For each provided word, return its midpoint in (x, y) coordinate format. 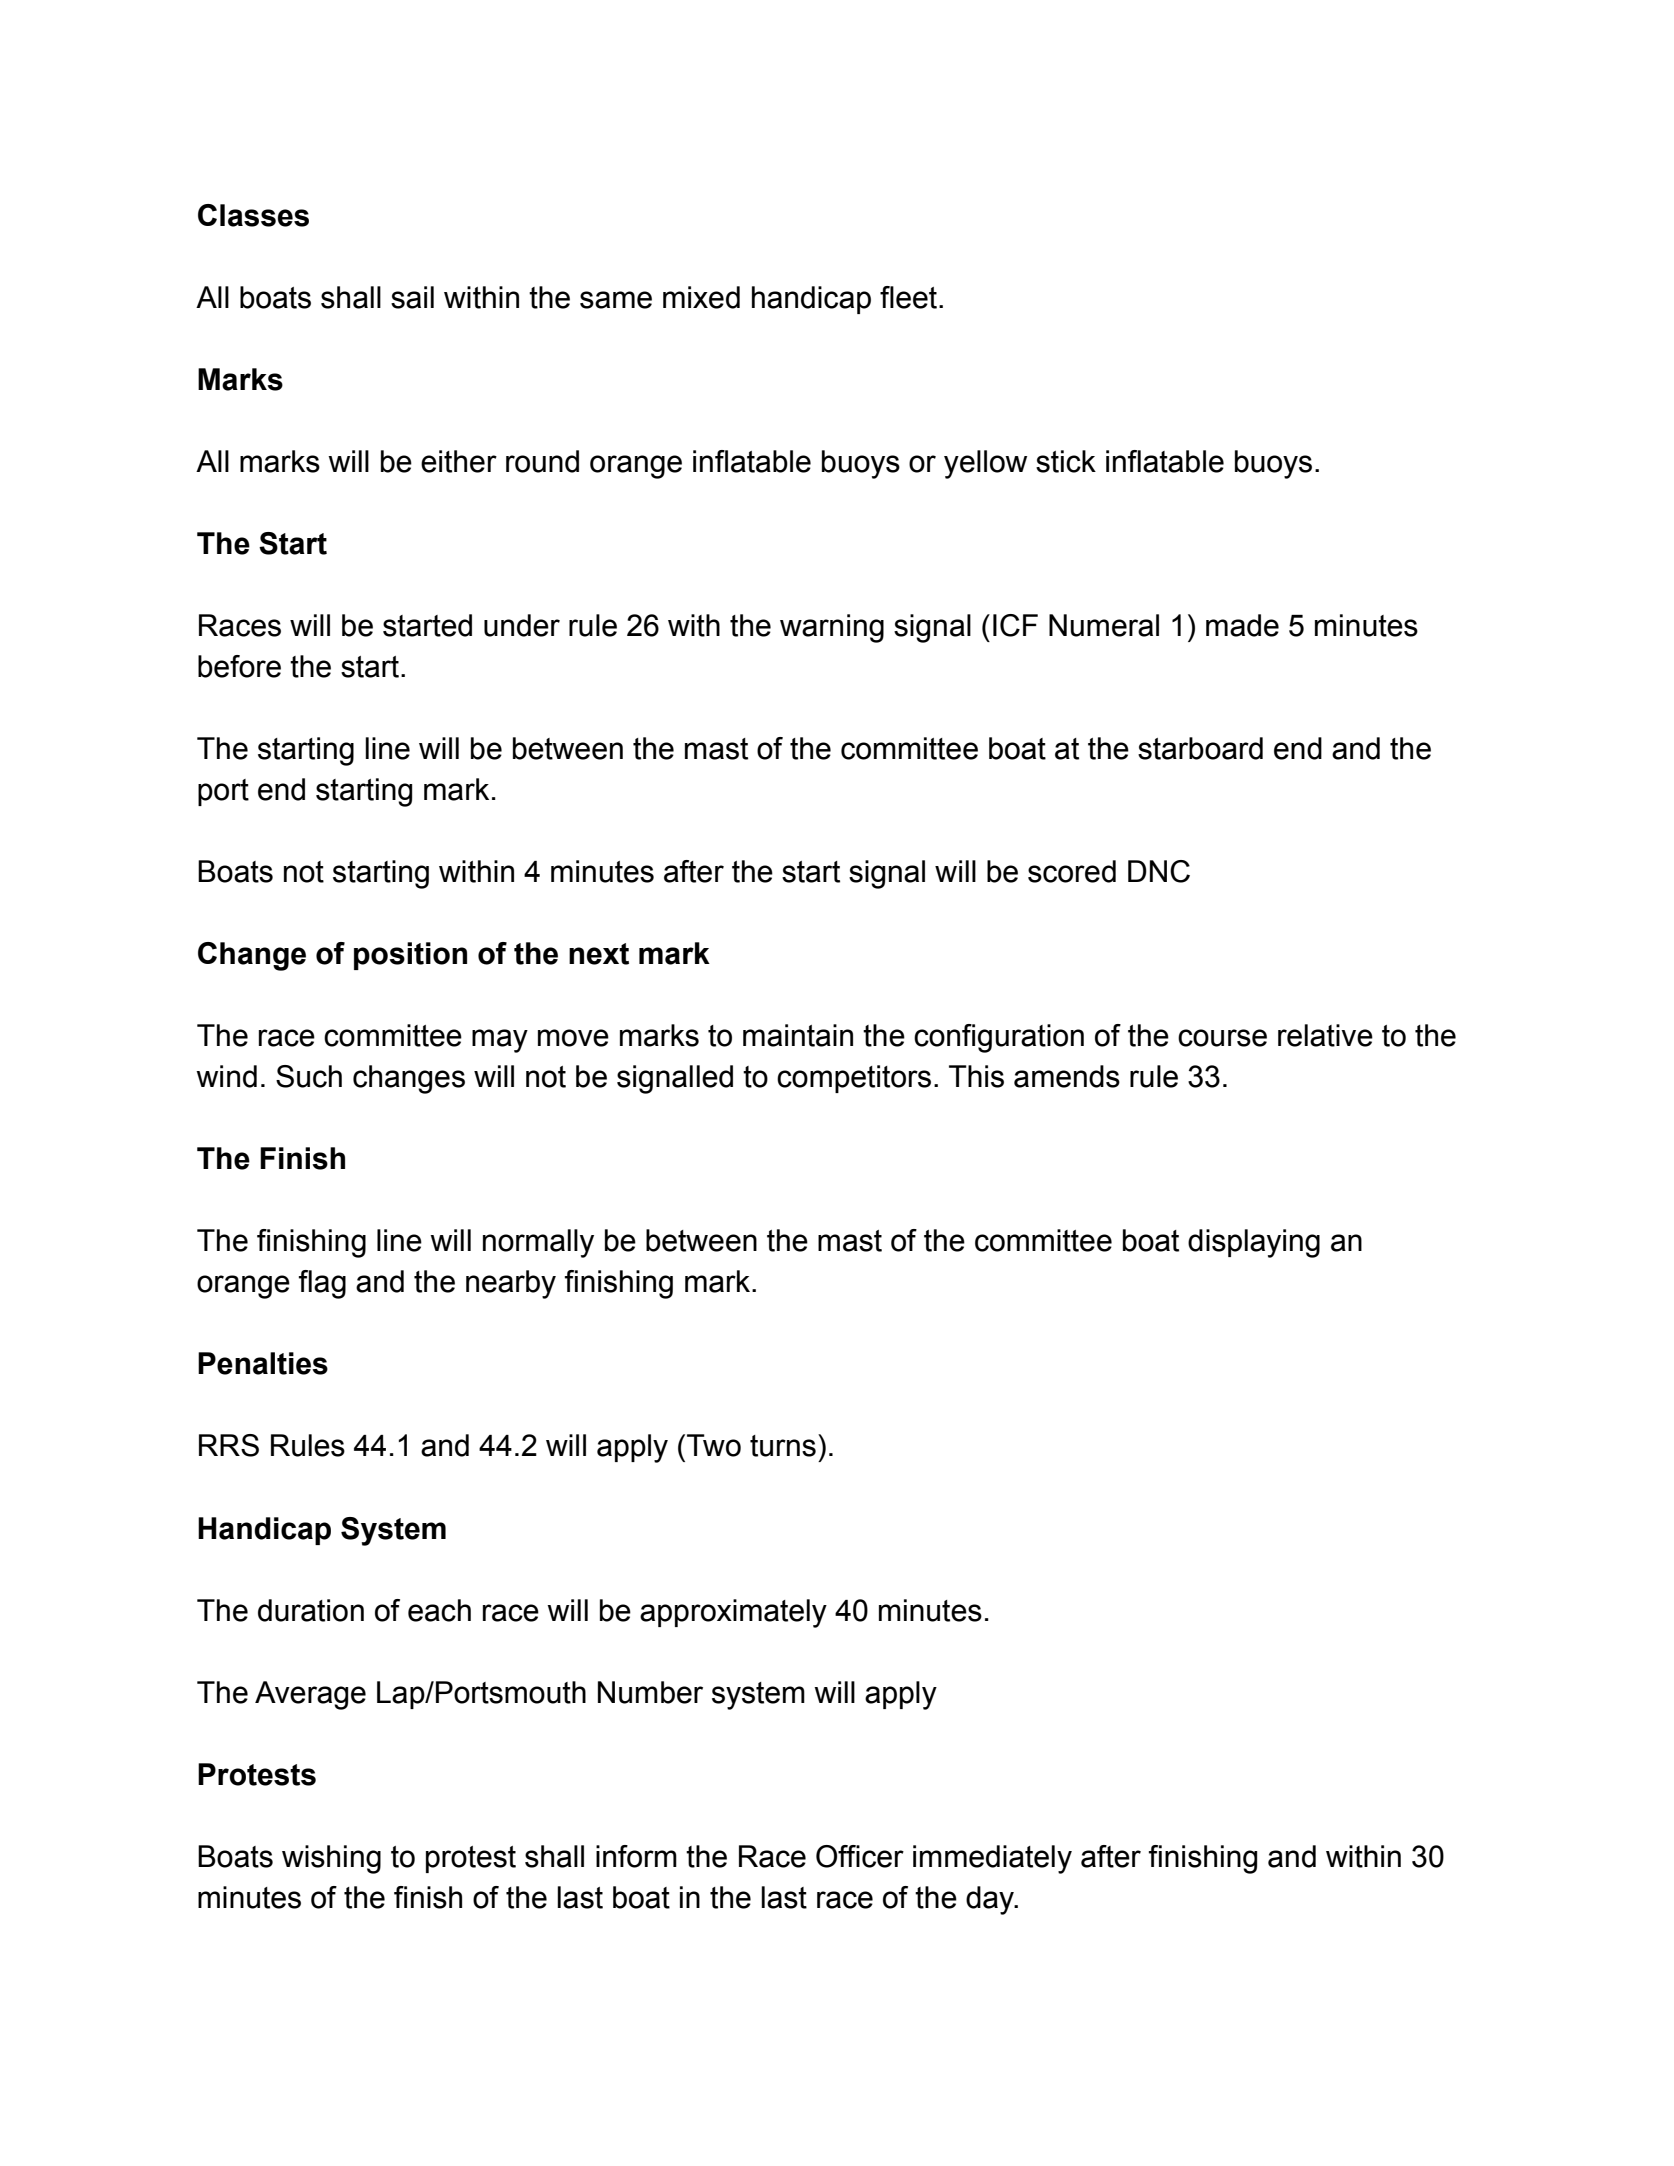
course (1222, 1038)
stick (1066, 461)
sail (412, 297)
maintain (798, 1035)
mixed (701, 297)
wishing (331, 1859)
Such (309, 1076)
